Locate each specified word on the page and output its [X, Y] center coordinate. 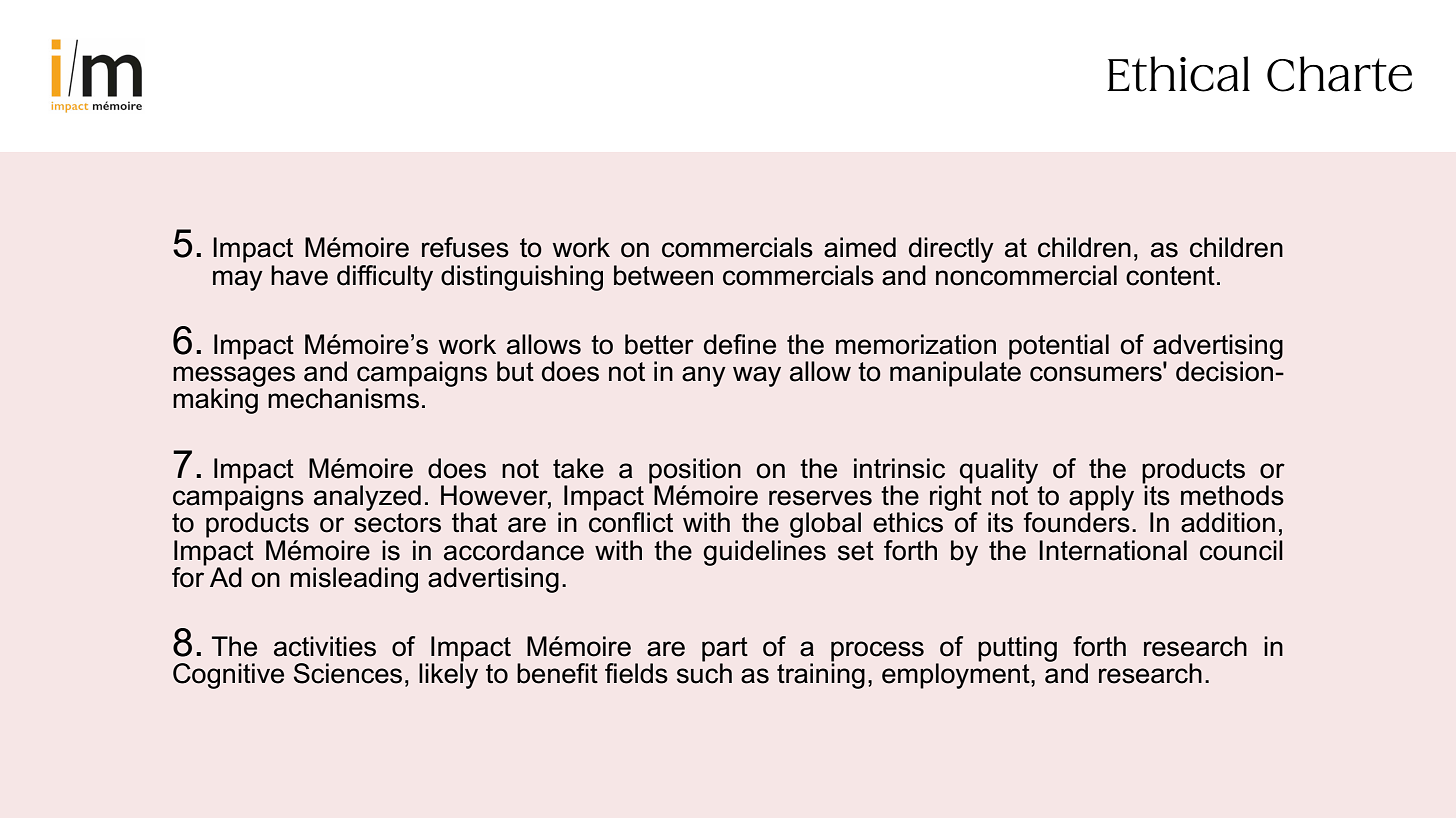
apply [1101, 499]
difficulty [385, 278]
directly [951, 250]
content [1170, 276]
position [695, 471]
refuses [465, 247]
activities [325, 646]
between [663, 275]
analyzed [367, 498]
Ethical [1178, 74]
